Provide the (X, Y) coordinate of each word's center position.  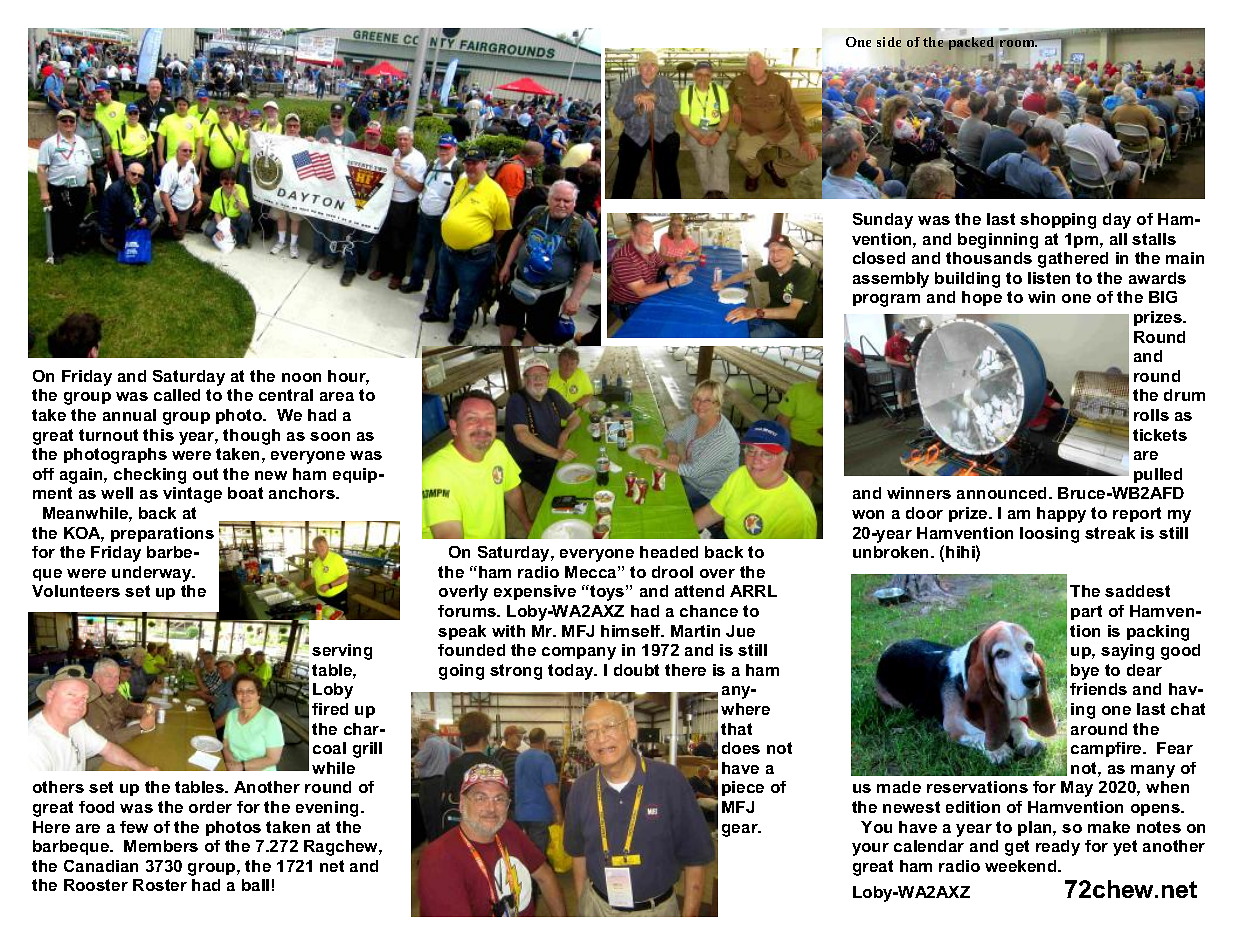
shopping (1058, 221)
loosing (1049, 535)
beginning (998, 241)
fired (330, 709)
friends (1098, 689)
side (889, 42)
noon (301, 377)
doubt (636, 670)
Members (161, 846)
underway (153, 574)
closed (879, 258)
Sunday (883, 221)
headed (669, 552)
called (177, 395)
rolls (1151, 415)
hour (348, 377)
